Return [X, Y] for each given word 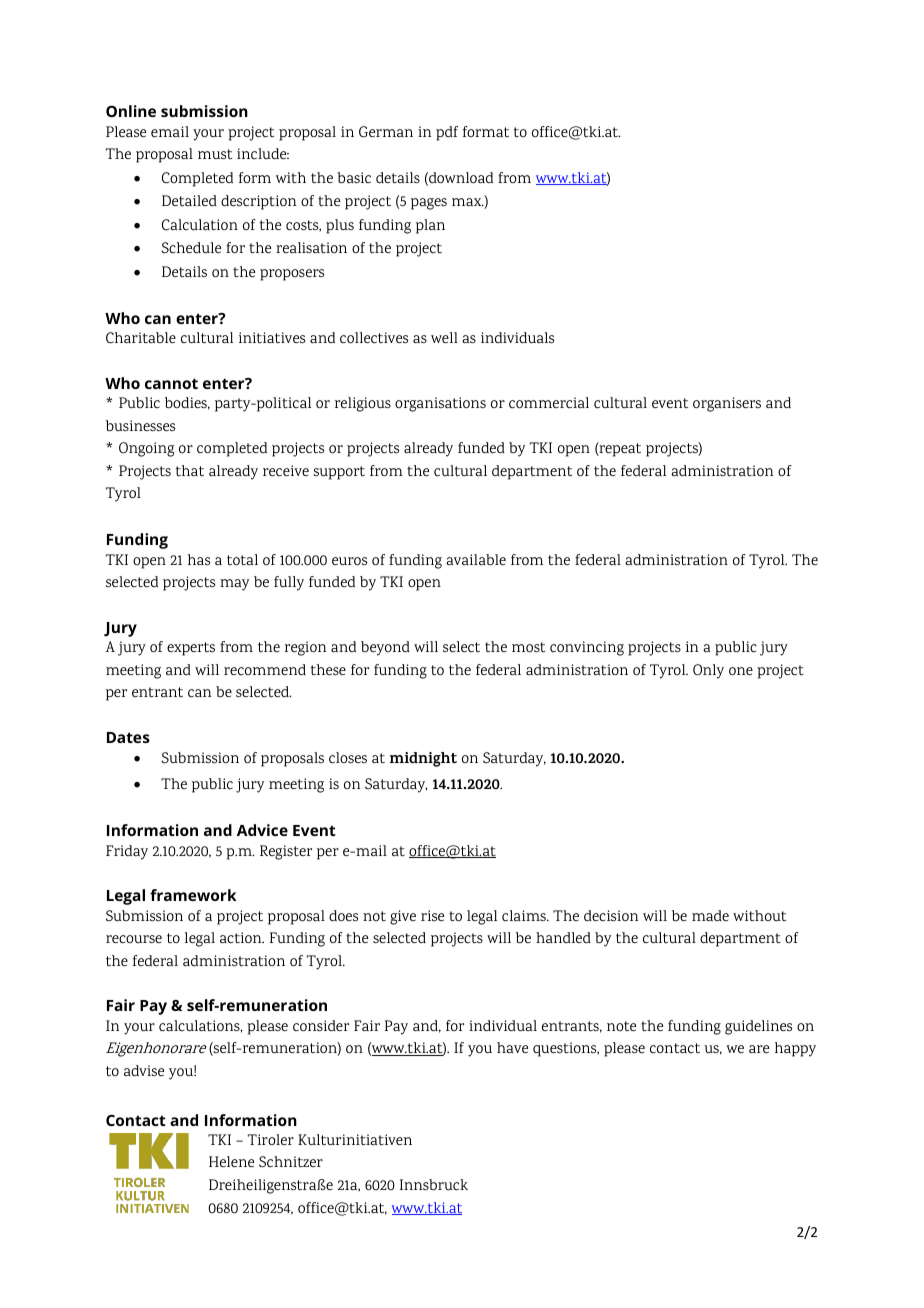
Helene [231, 1161]
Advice [262, 830]
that [190, 471]
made [710, 915]
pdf [447, 133]
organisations [440, 404]
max [468, 202]
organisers [727, 404]
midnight [423, 759]
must [215, 154]
